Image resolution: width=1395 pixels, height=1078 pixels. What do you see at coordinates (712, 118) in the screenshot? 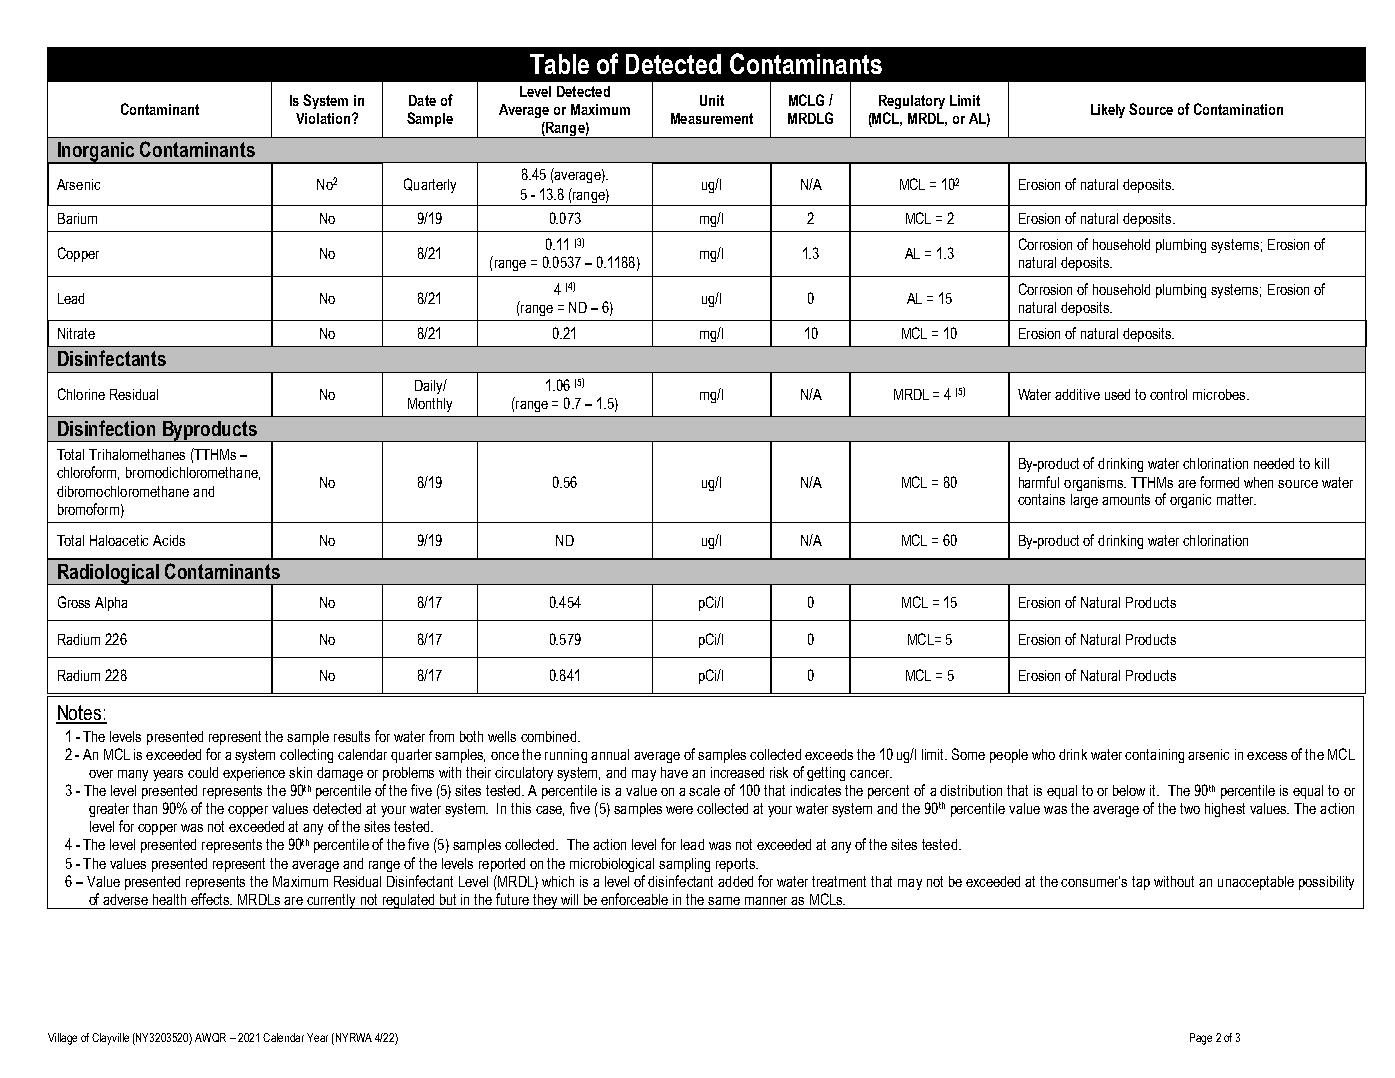
I see `Measurement` at bounding box center [712, 118].
